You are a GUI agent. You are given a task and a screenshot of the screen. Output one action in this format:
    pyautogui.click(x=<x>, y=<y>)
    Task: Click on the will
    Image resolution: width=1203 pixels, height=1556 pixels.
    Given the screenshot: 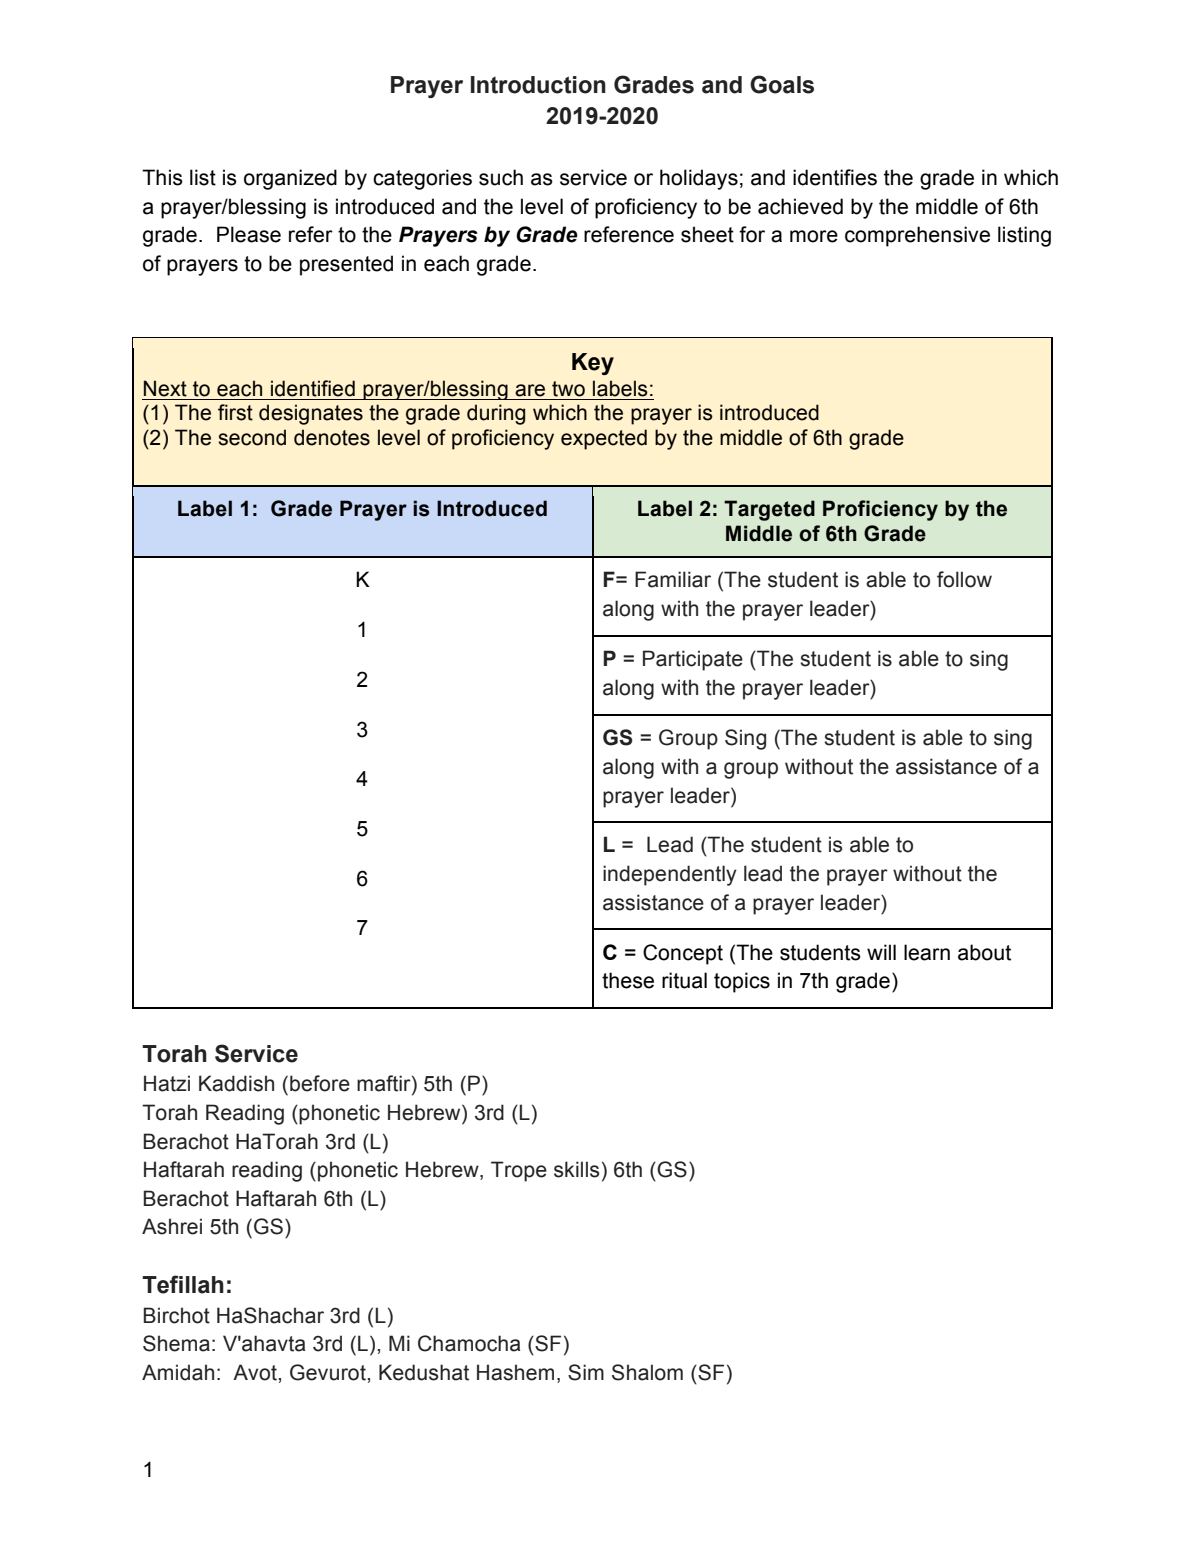 What is the action you would take?
    pyautogui.click(x=881, y=952)
